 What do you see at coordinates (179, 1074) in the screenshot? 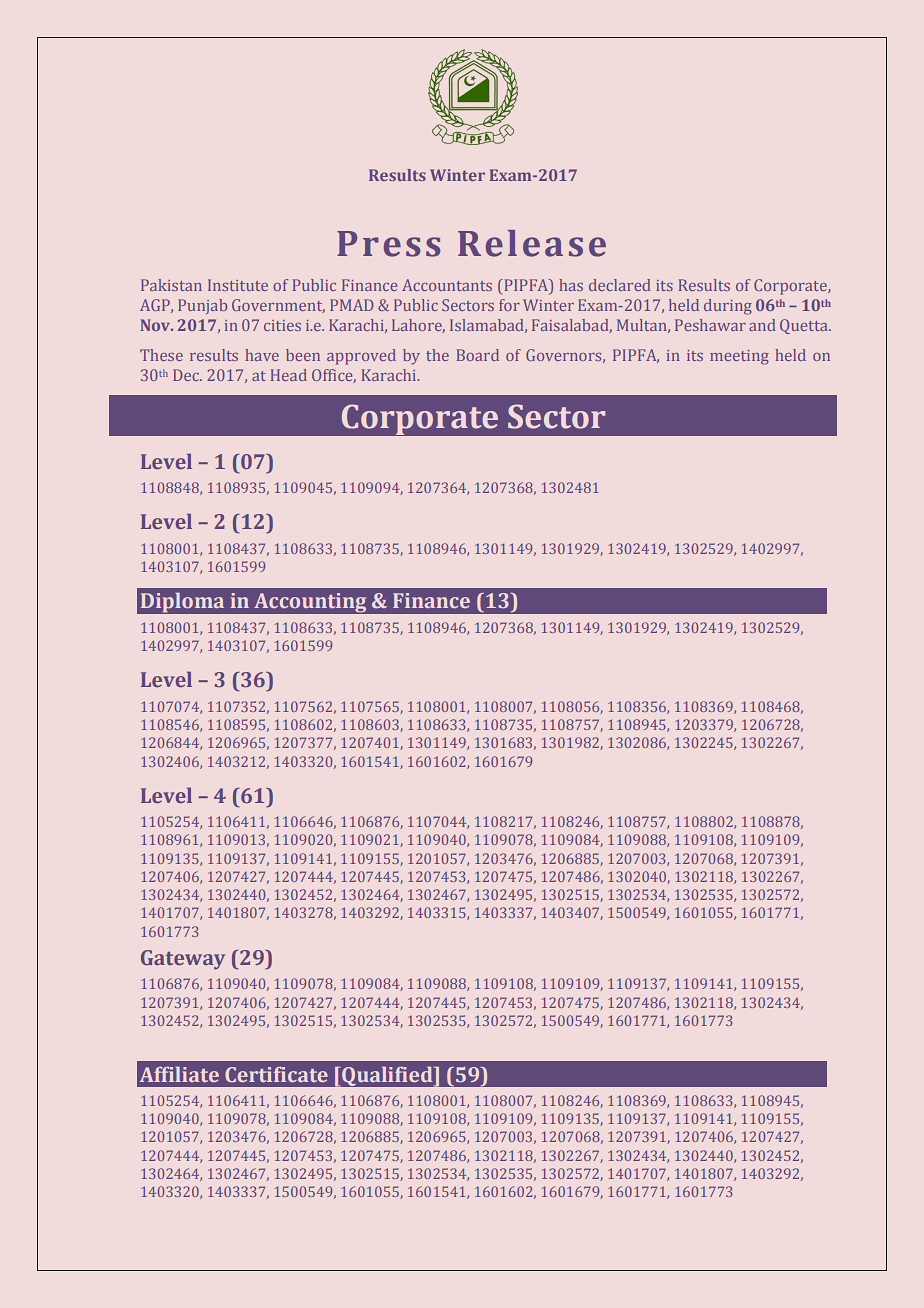
I see `Affiliate` at bounding box center [179, 1074].
